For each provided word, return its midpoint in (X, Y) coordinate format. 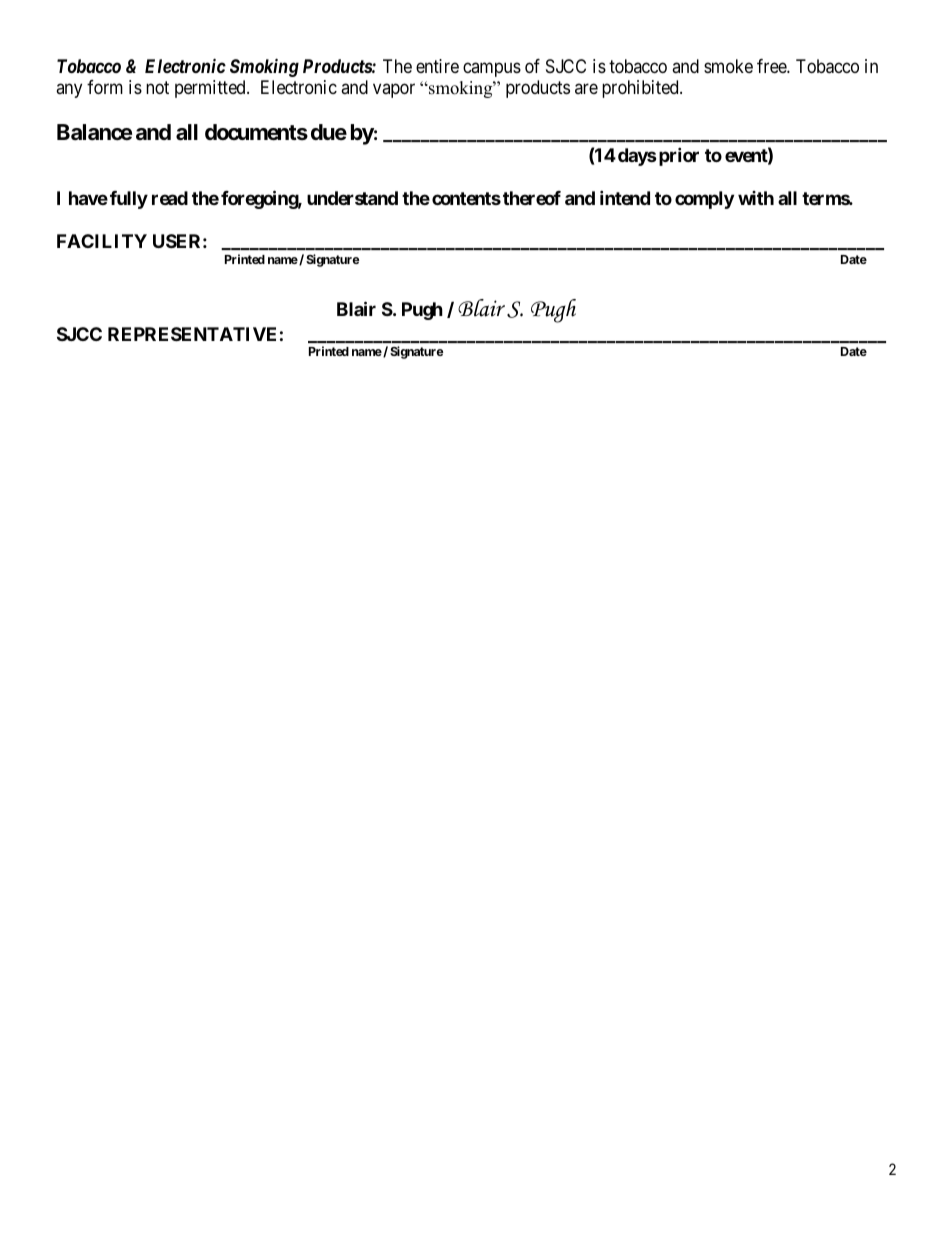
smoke (728, 66)
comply (704, 200)
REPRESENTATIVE (192, 334)
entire (437, 66)
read (170, 198)
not (157, 87)
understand (352, 198)
